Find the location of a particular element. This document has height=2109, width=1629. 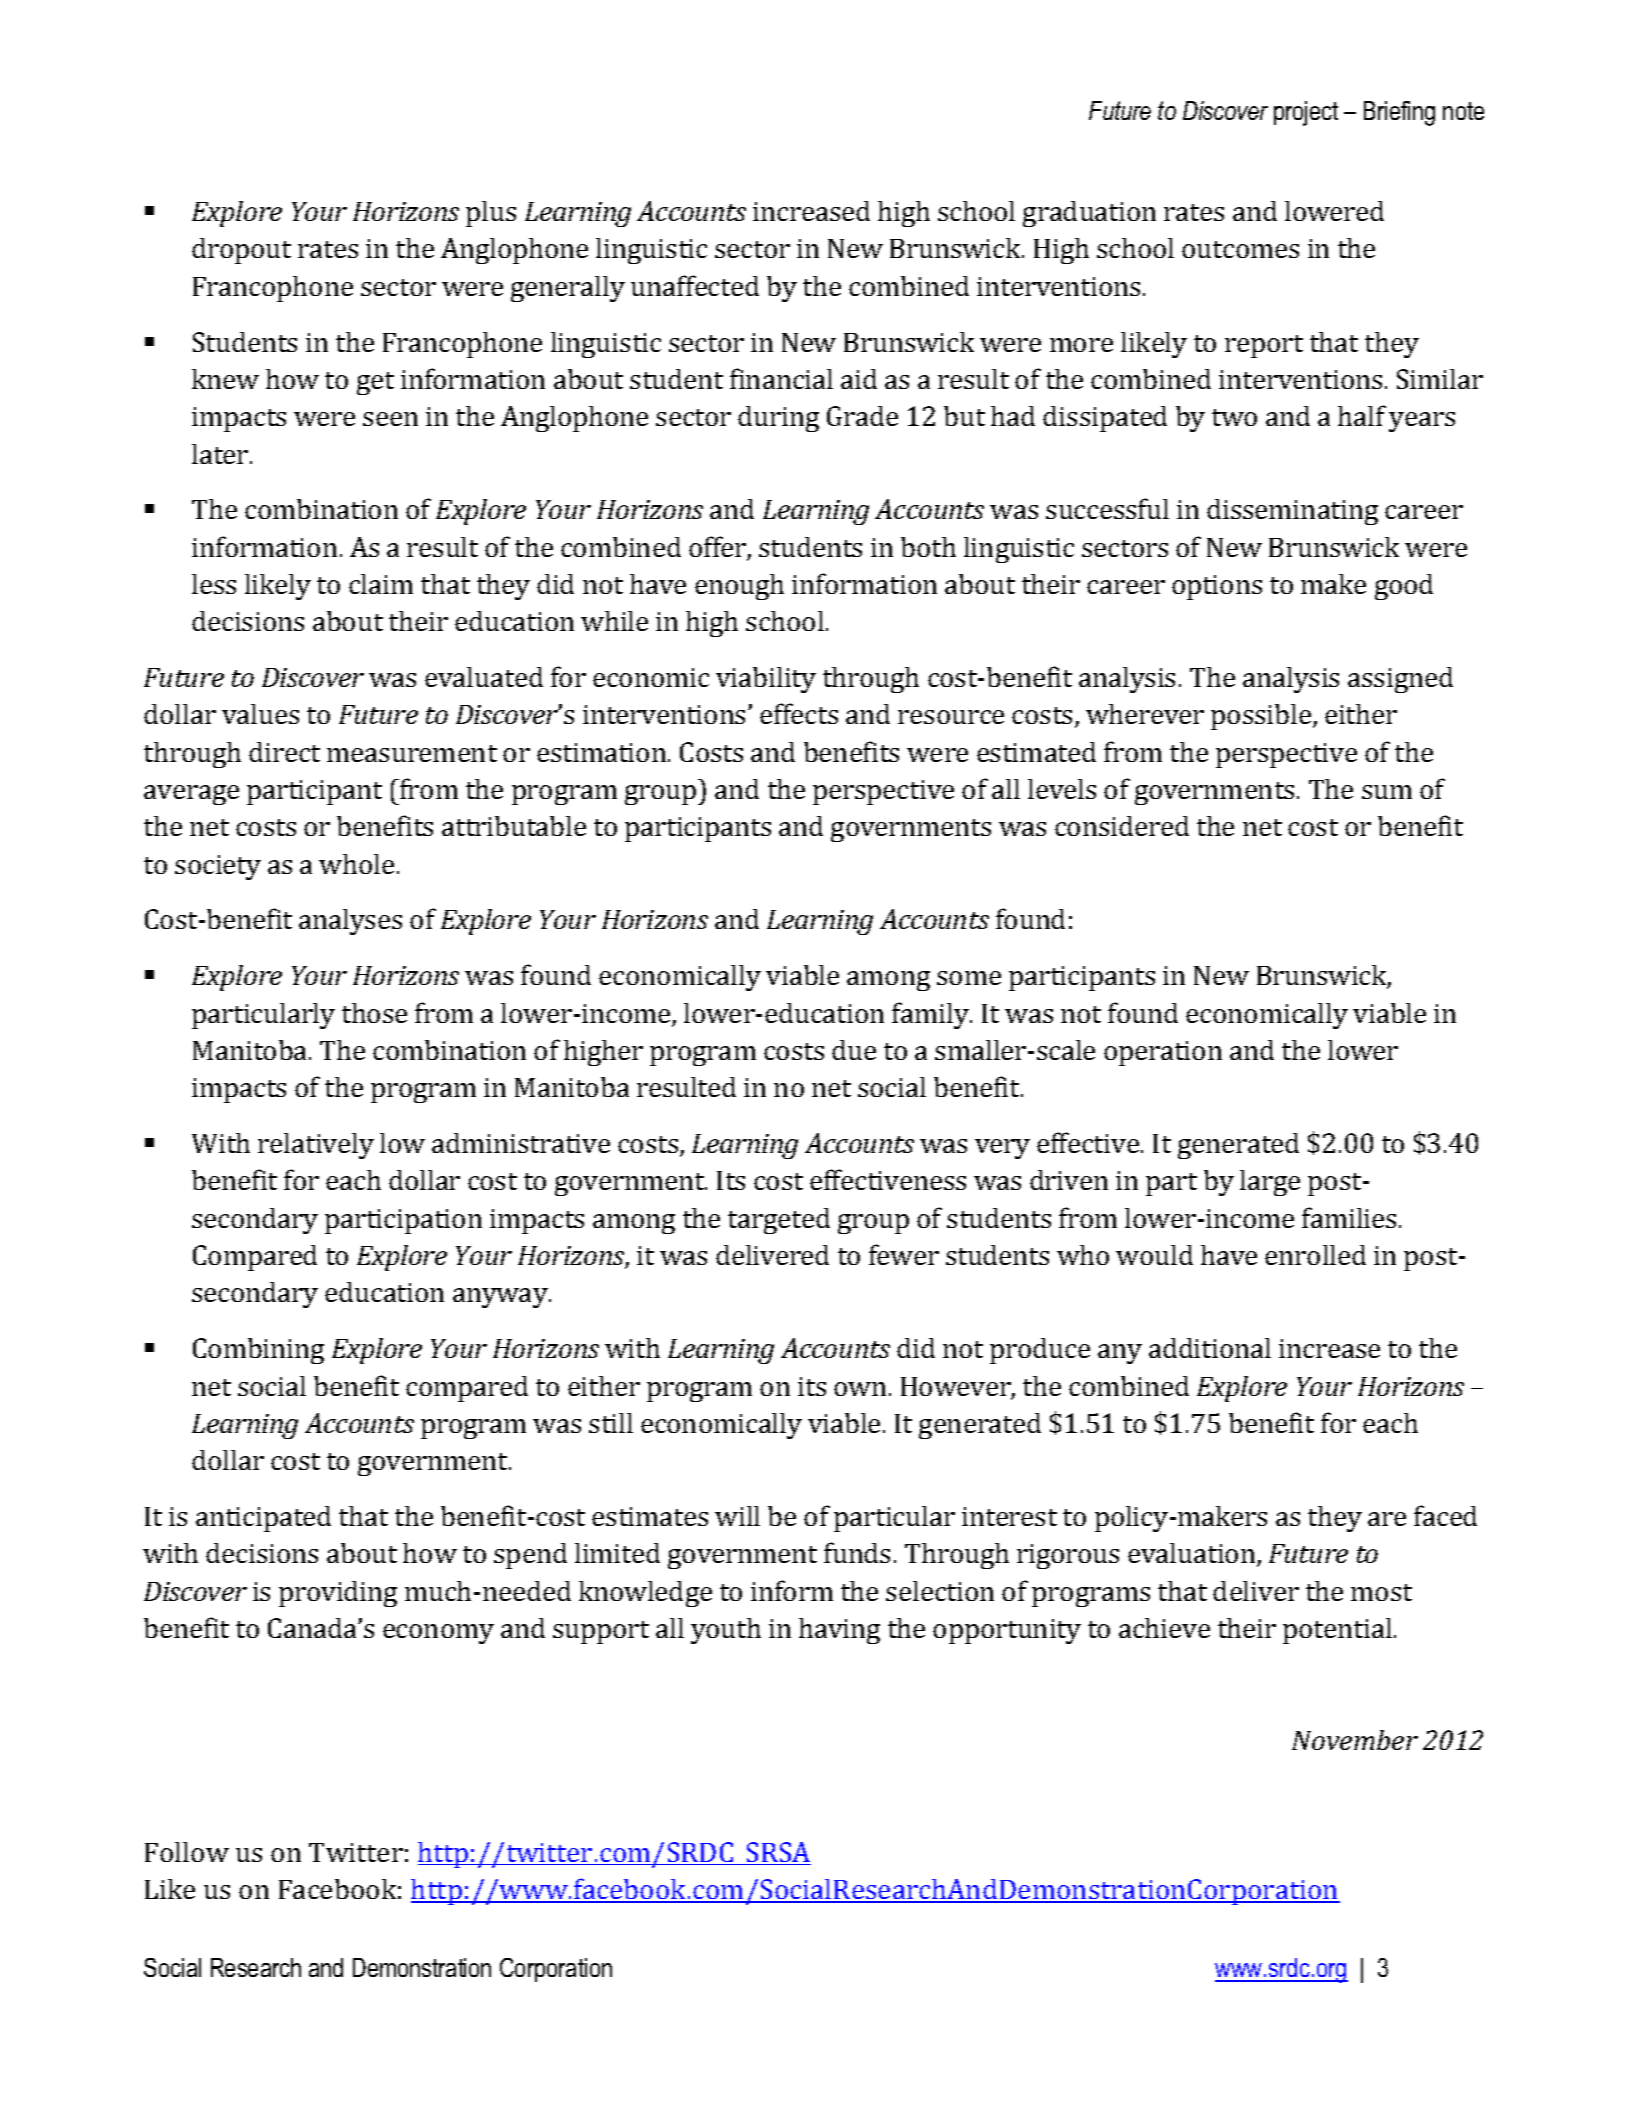

faced is located at coordinates (1445, 1515).
